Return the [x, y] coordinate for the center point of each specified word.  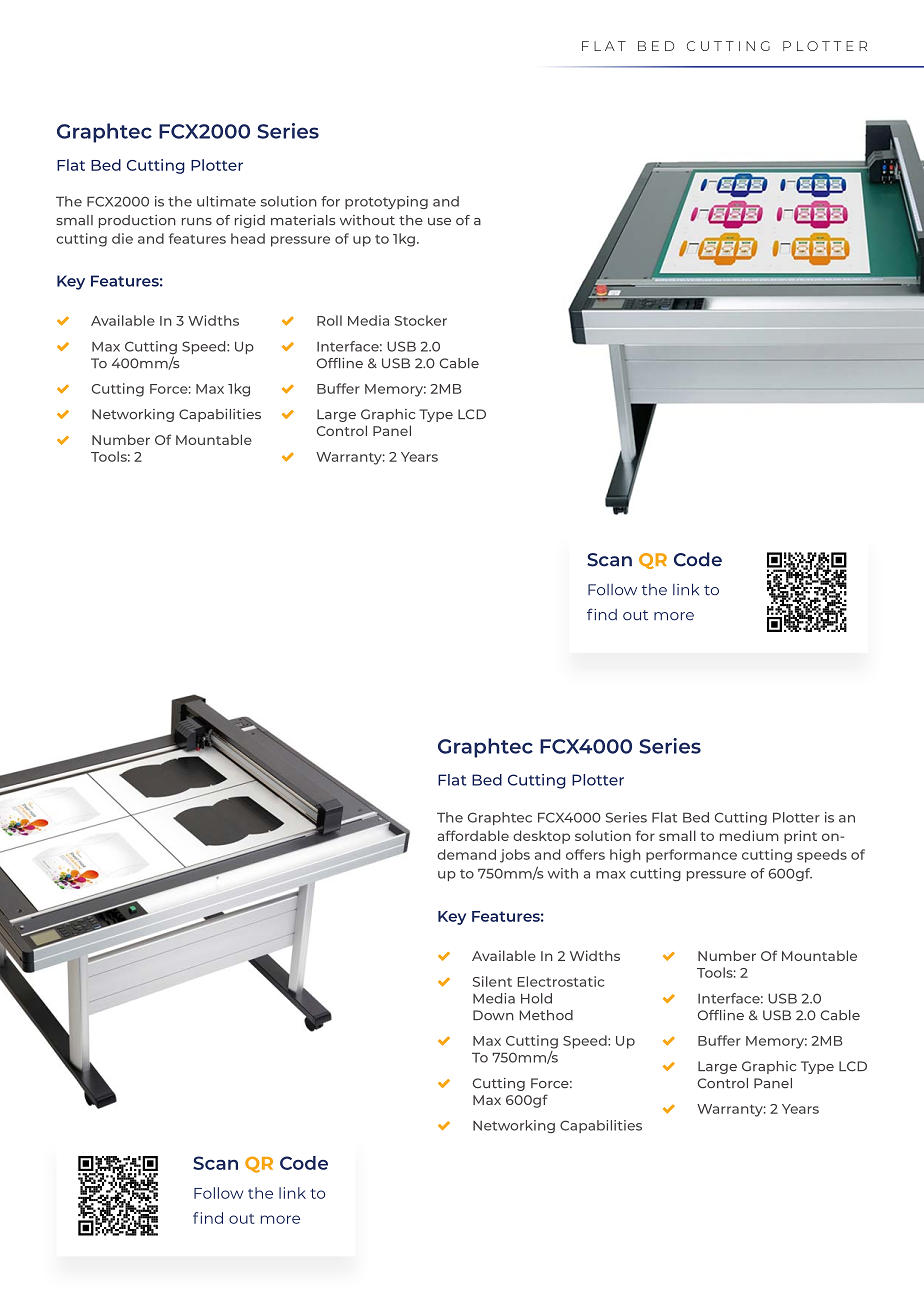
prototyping [386, 202]
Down [493, 1015]
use [439, 222]
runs [197, 222]
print [800, 837]
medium [749, 835]
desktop [541, 837]
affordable [473, 835]
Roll [329, 320]
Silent [492, 981]
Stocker [421, 320]
